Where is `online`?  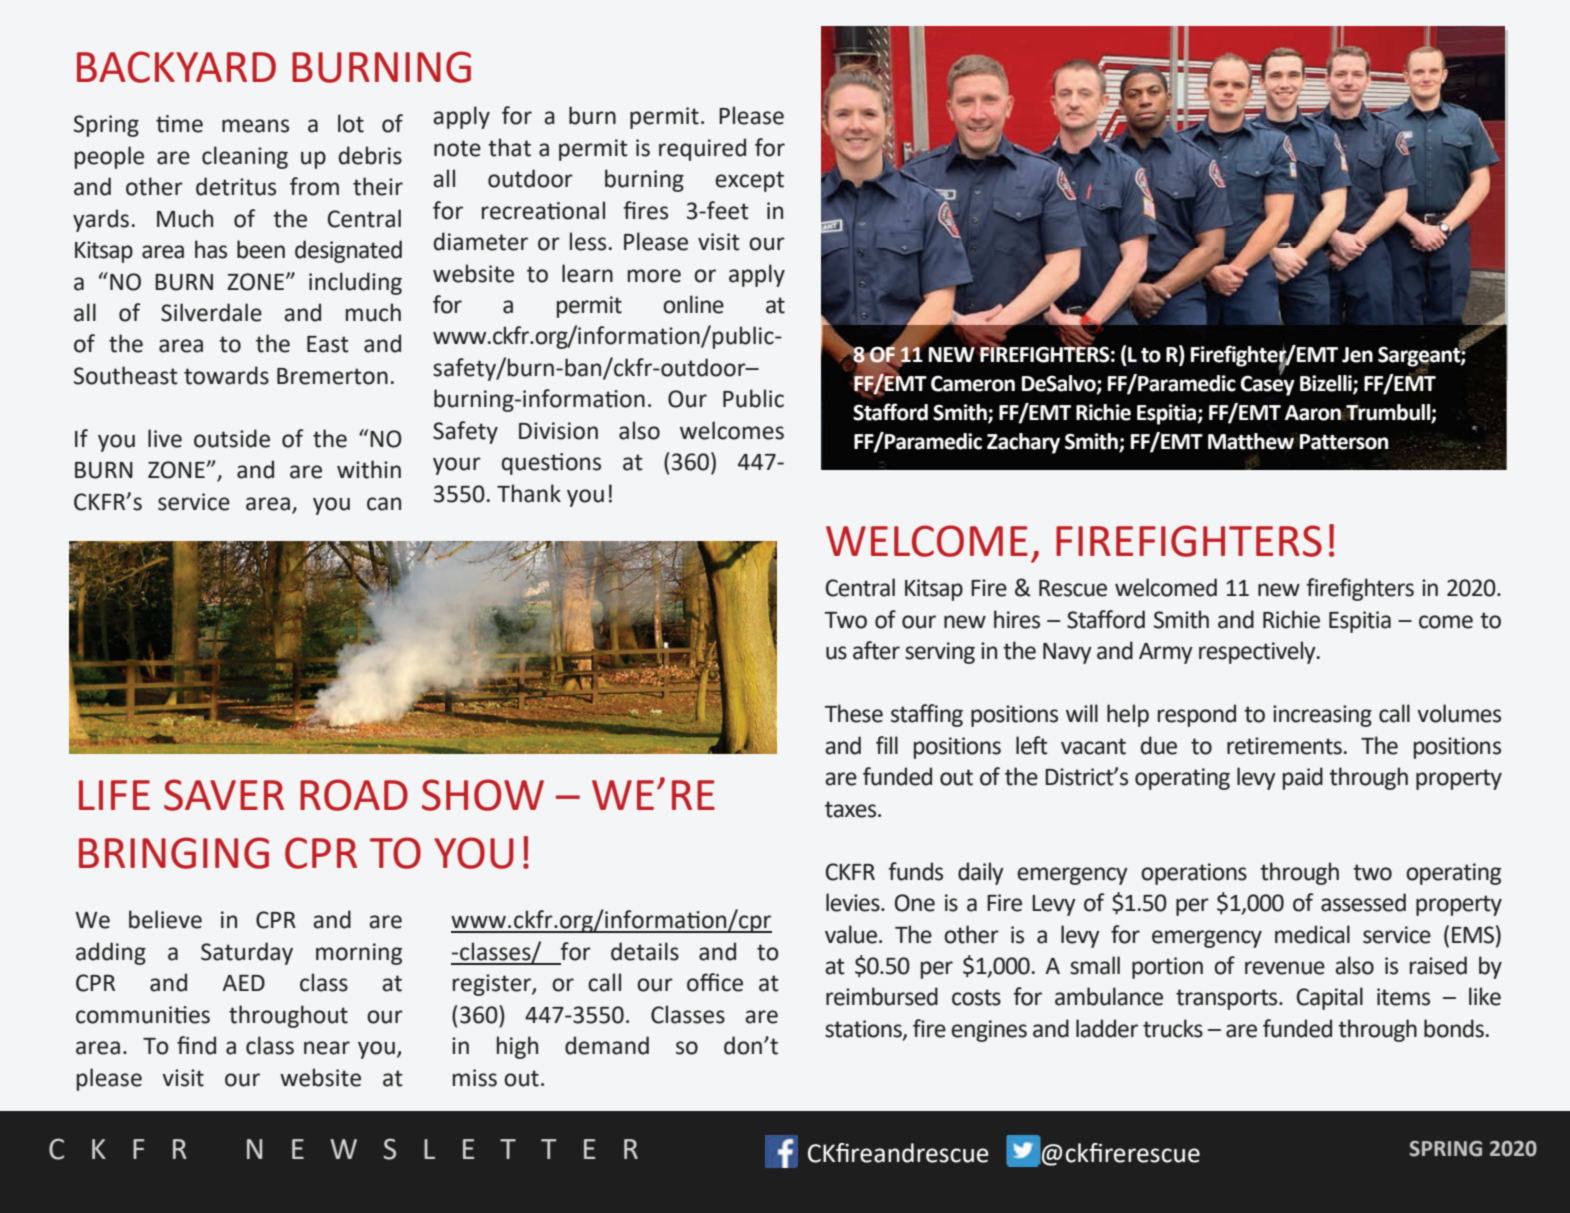
online is located at coordinates (693, 304).
